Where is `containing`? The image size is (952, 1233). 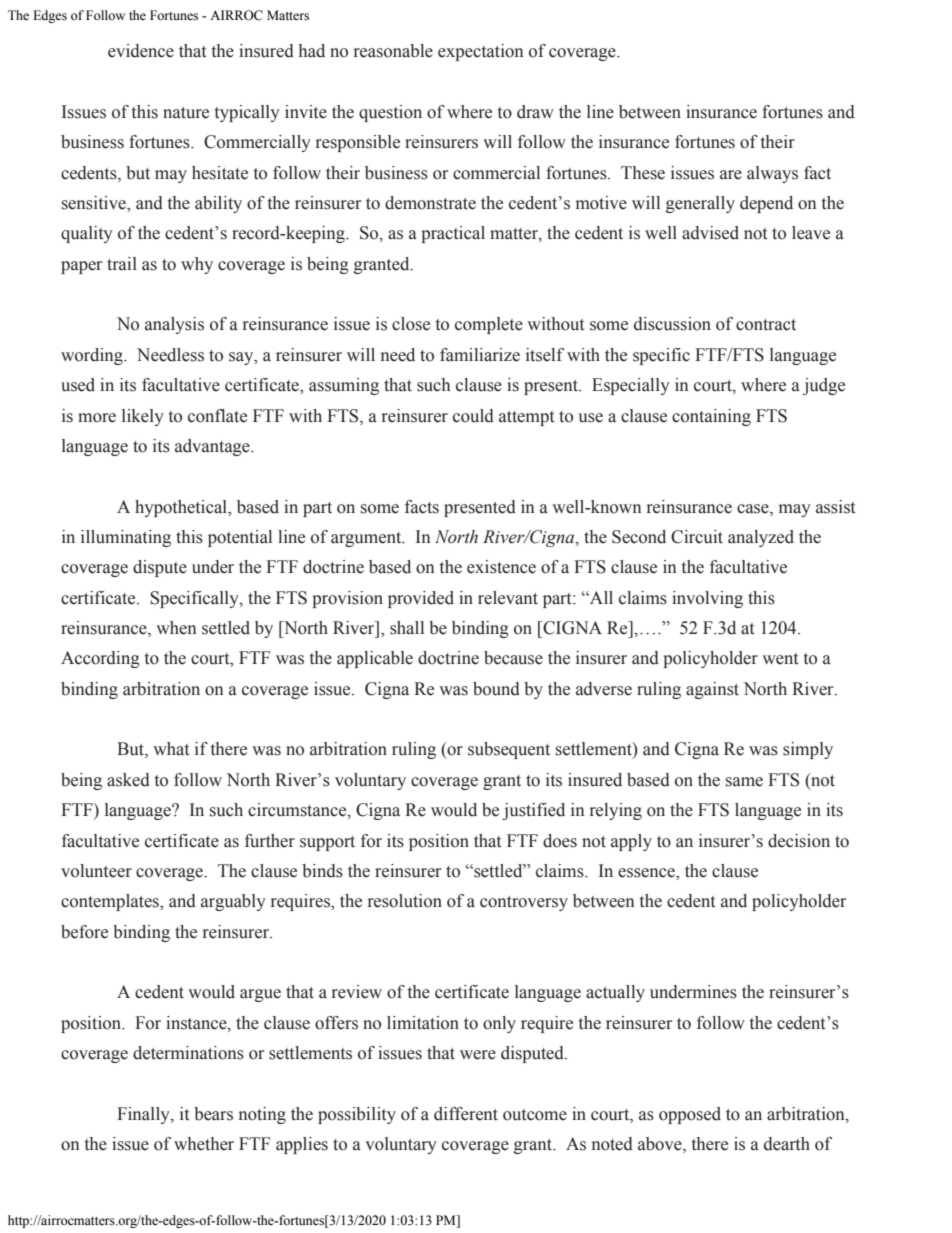
containing is located at coordinates (711, 417).
